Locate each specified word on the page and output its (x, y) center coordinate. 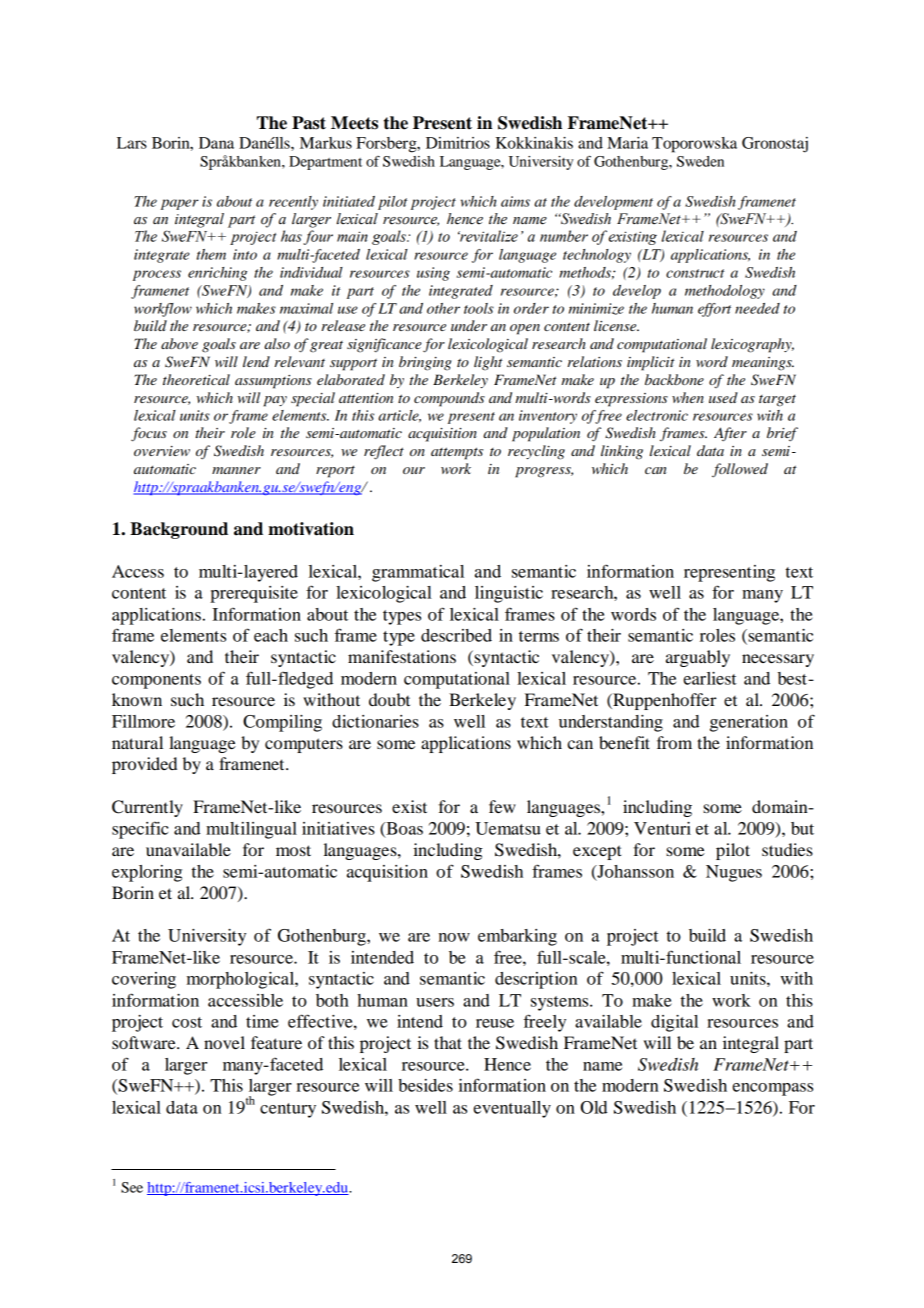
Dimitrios (458, 143)
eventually (512, 1109)
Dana (216, 143)
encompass (772, 1089)
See (132, 1187)
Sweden (700, 161)
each (271, 635)
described (456, 635)
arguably (698, 658)
